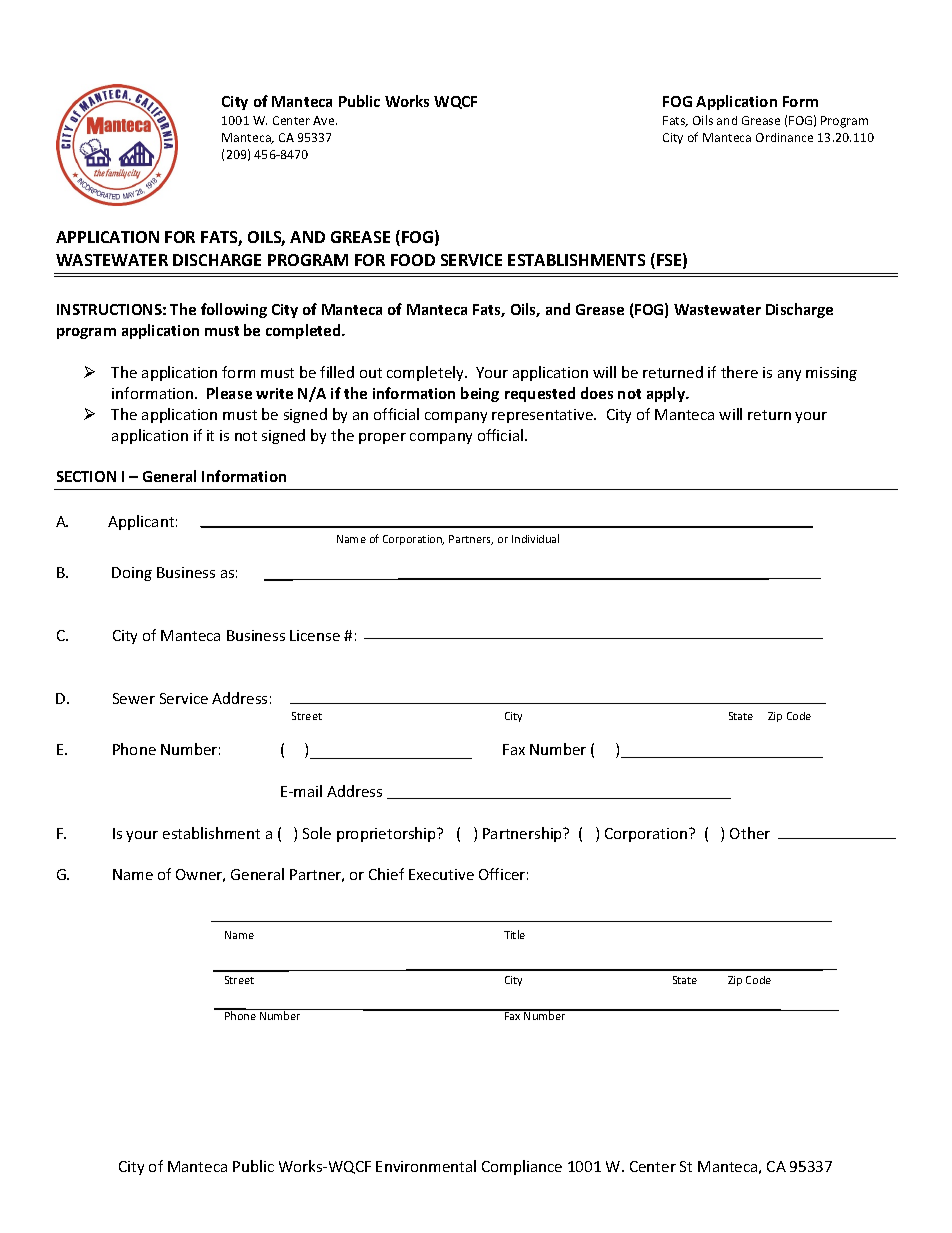  I want to click on FOOD, so click(413, 260).
